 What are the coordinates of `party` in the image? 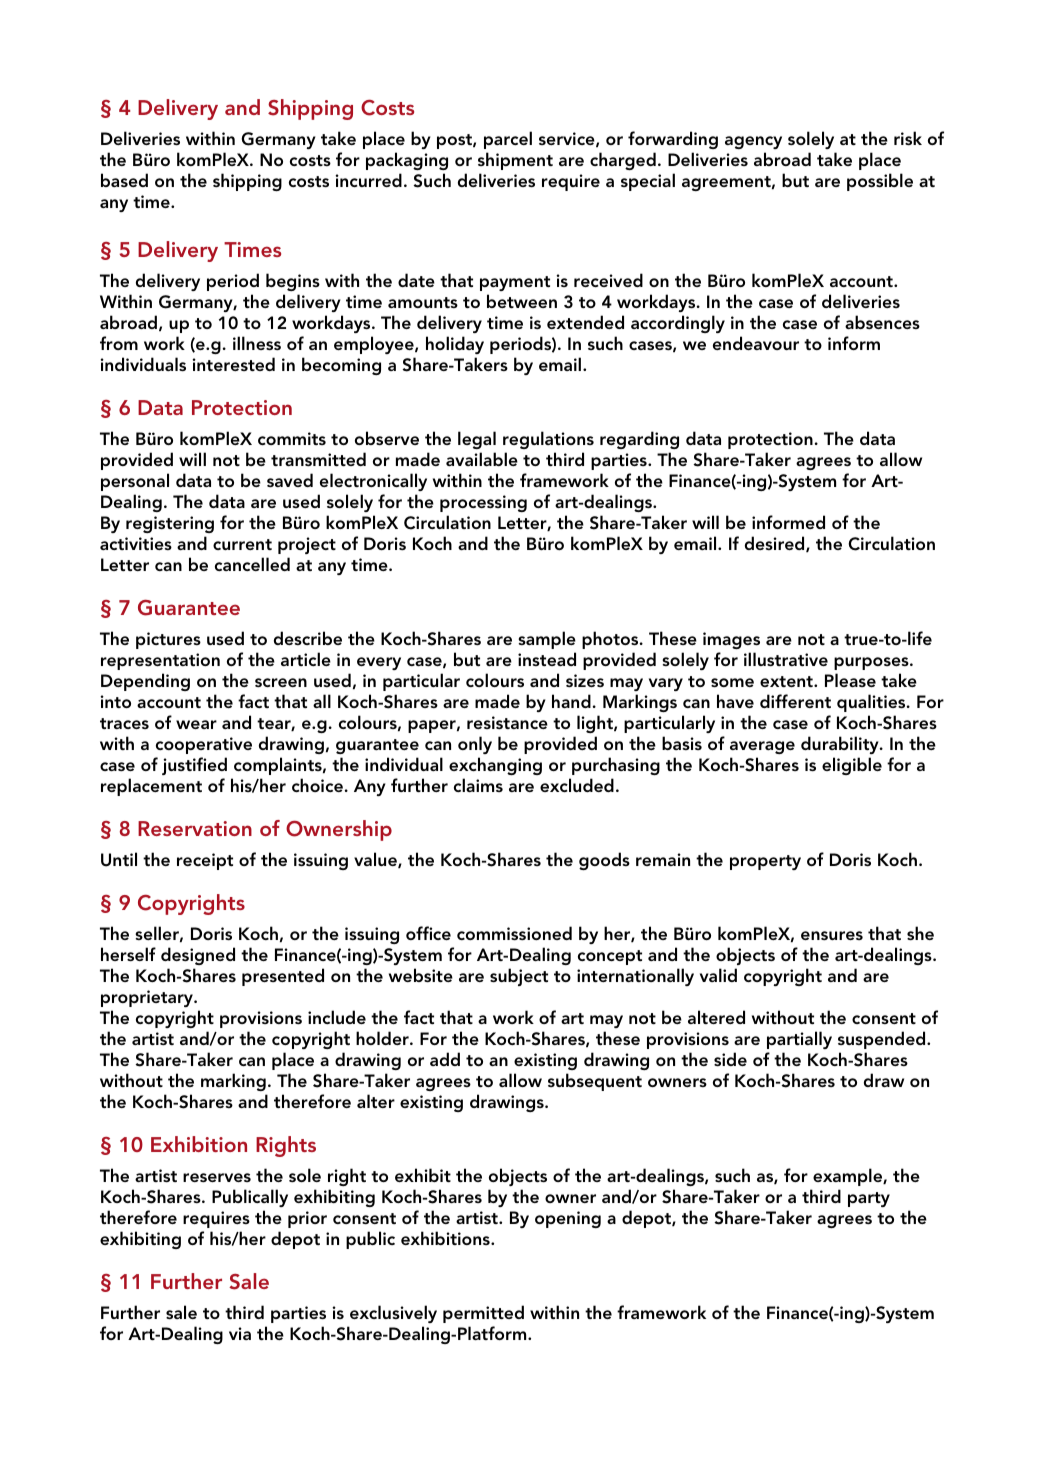 It's located at (869, 1199).
